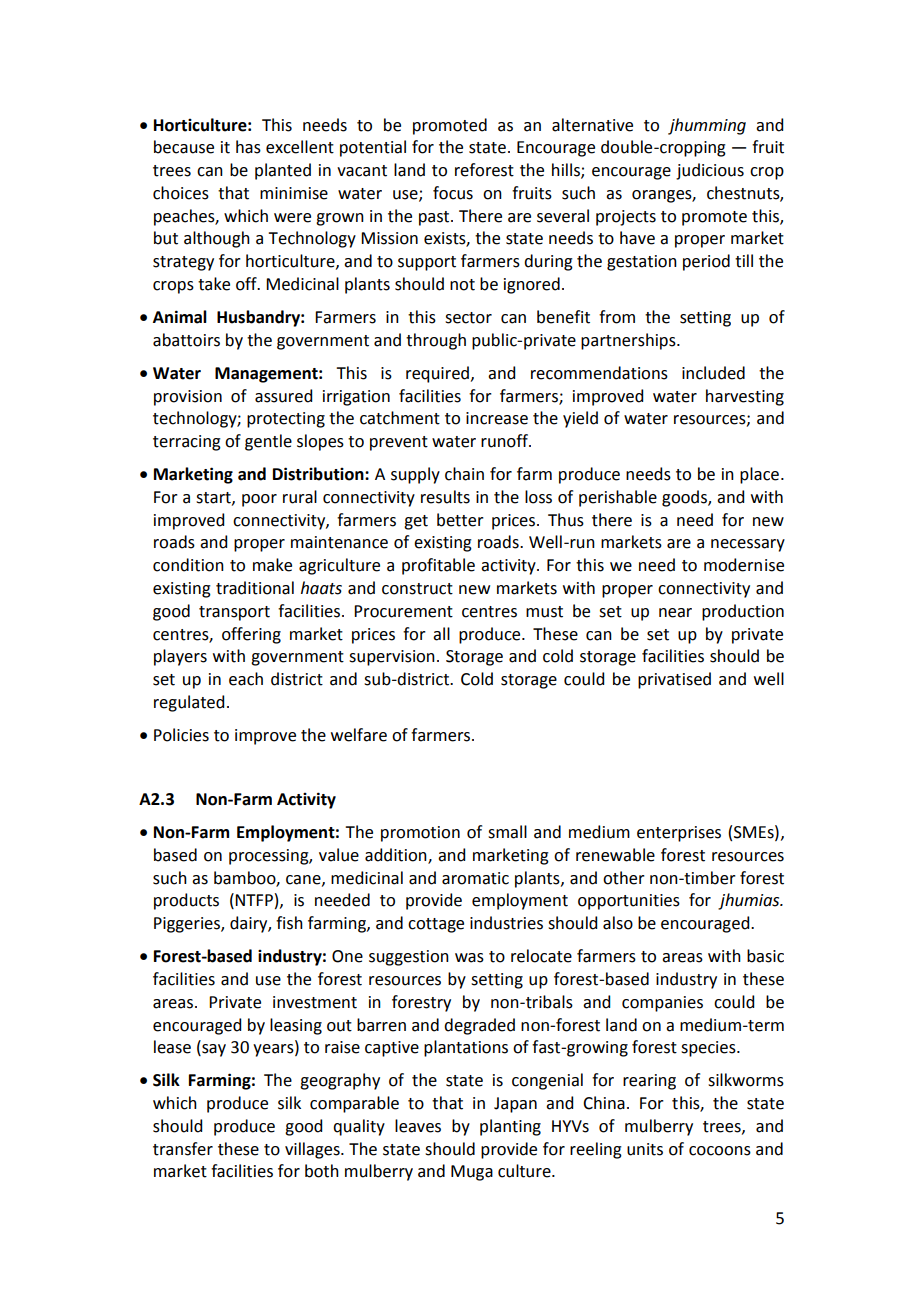 The width and height of the screenshot is (924, 1308). Describe the element at coordinates (720, 1151) in the screenshot. I see `cocoons` at that location.
